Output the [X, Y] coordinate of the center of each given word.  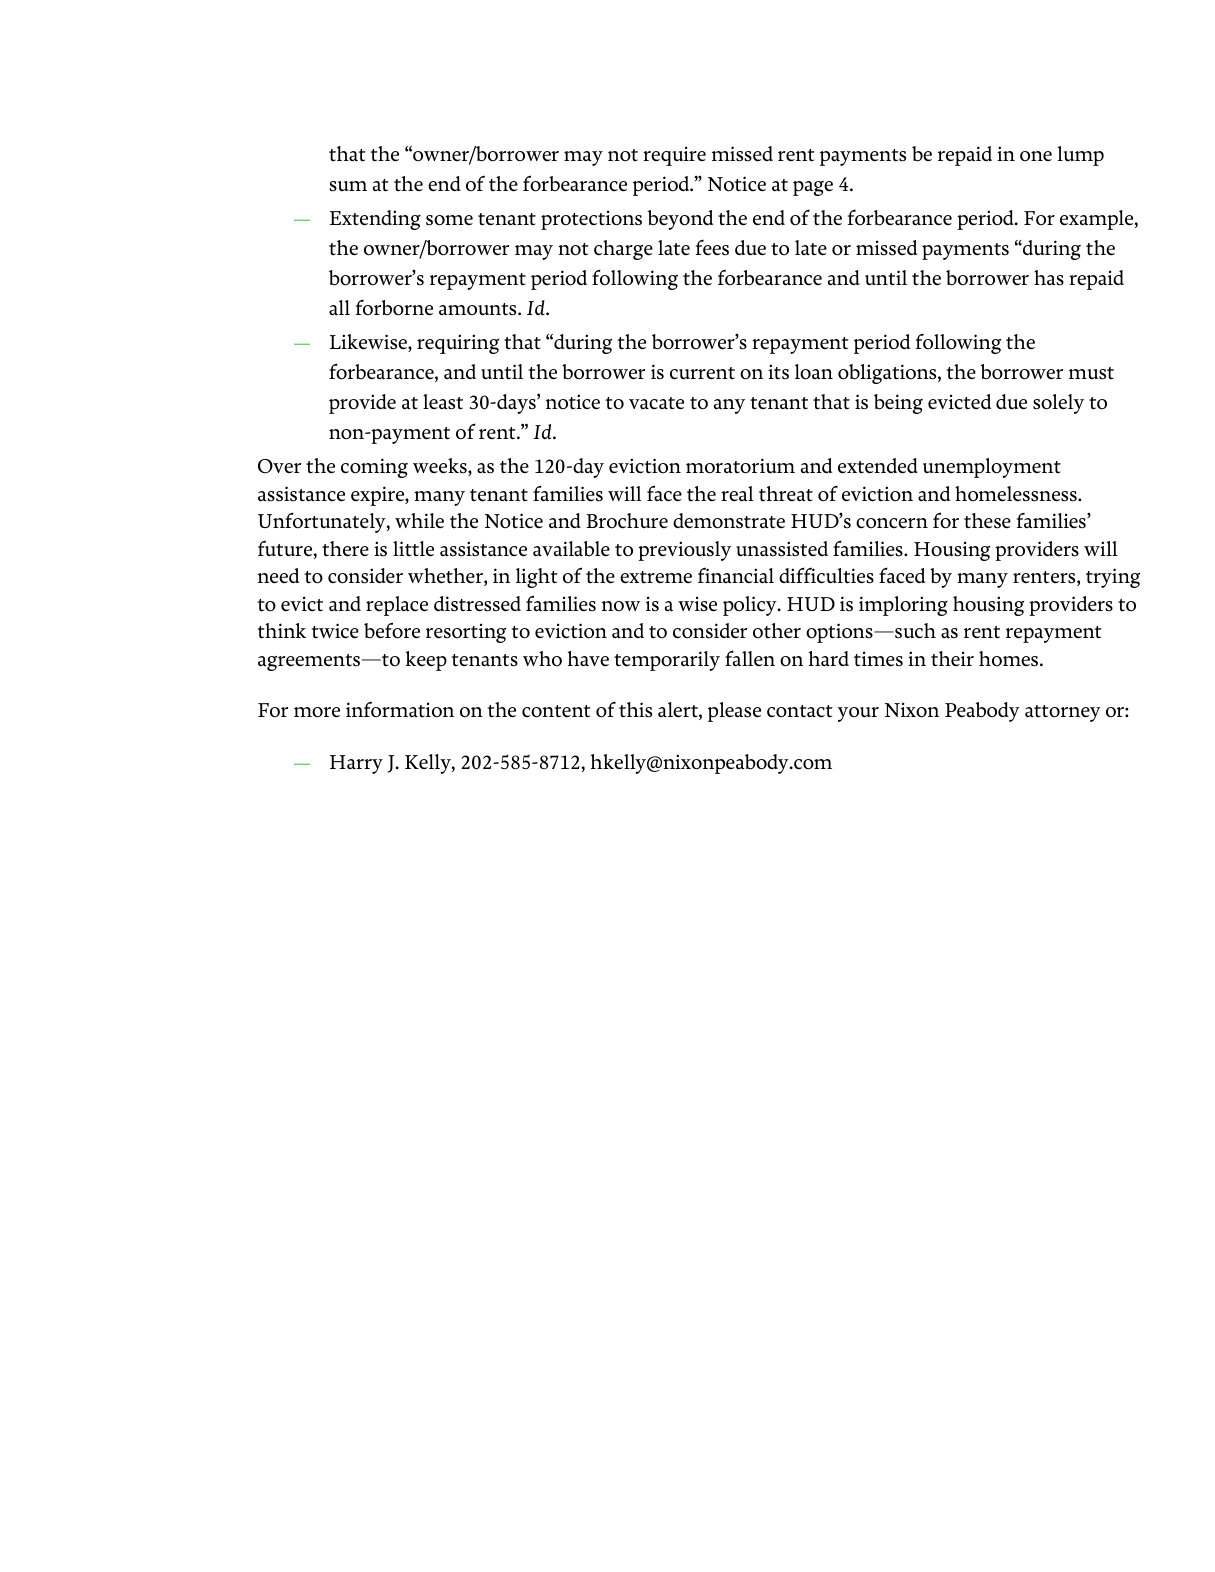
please [734, 712]
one [1036, 156]
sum [348, 186]
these [987, 521]
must [1091, 373]
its [778, 372]
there [345, 549]
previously [684, 551]
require [674, 156]
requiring [458, 344]
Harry [356, 764]
